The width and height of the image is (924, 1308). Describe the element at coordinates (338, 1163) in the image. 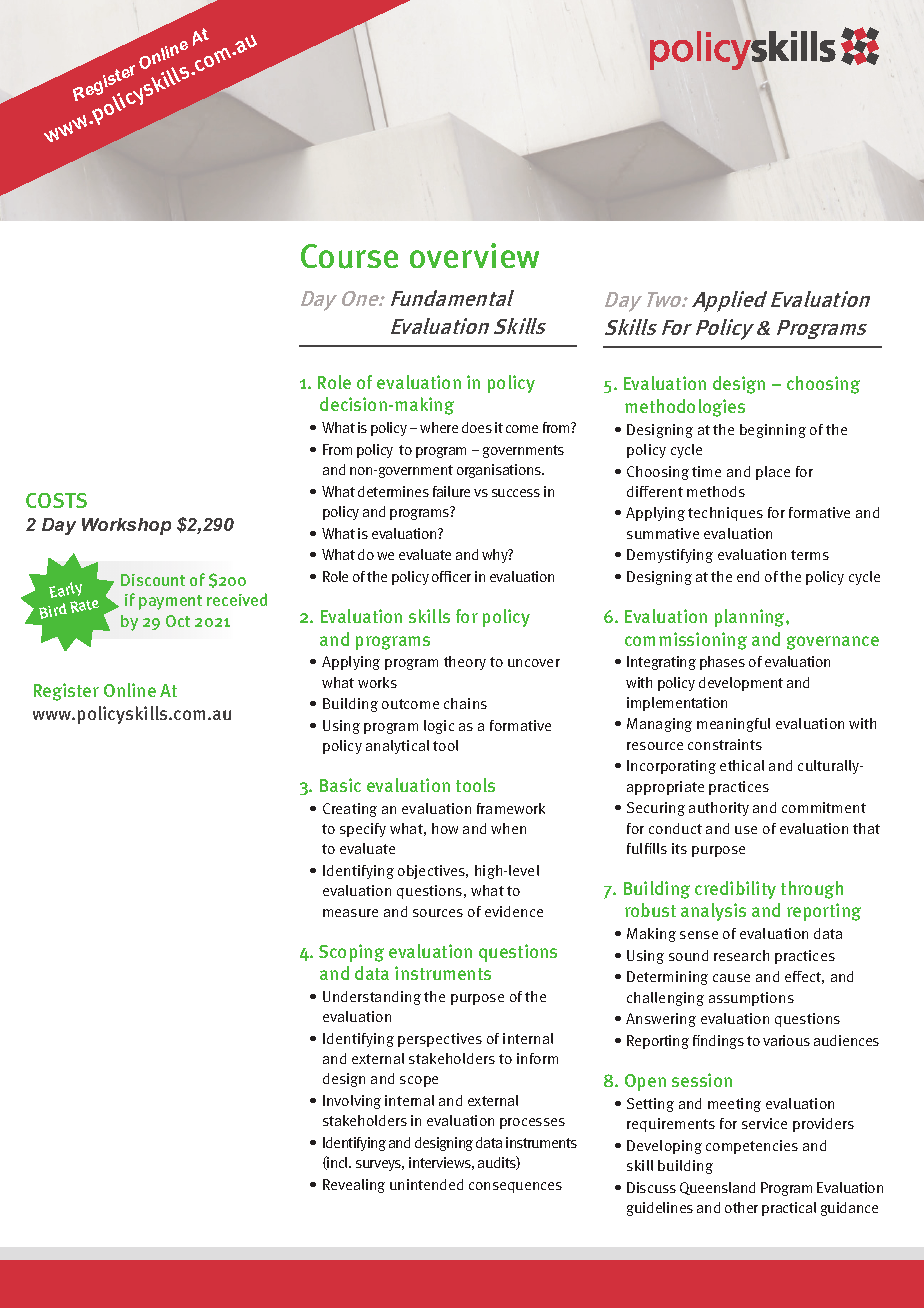

I see `incl` at that location.
